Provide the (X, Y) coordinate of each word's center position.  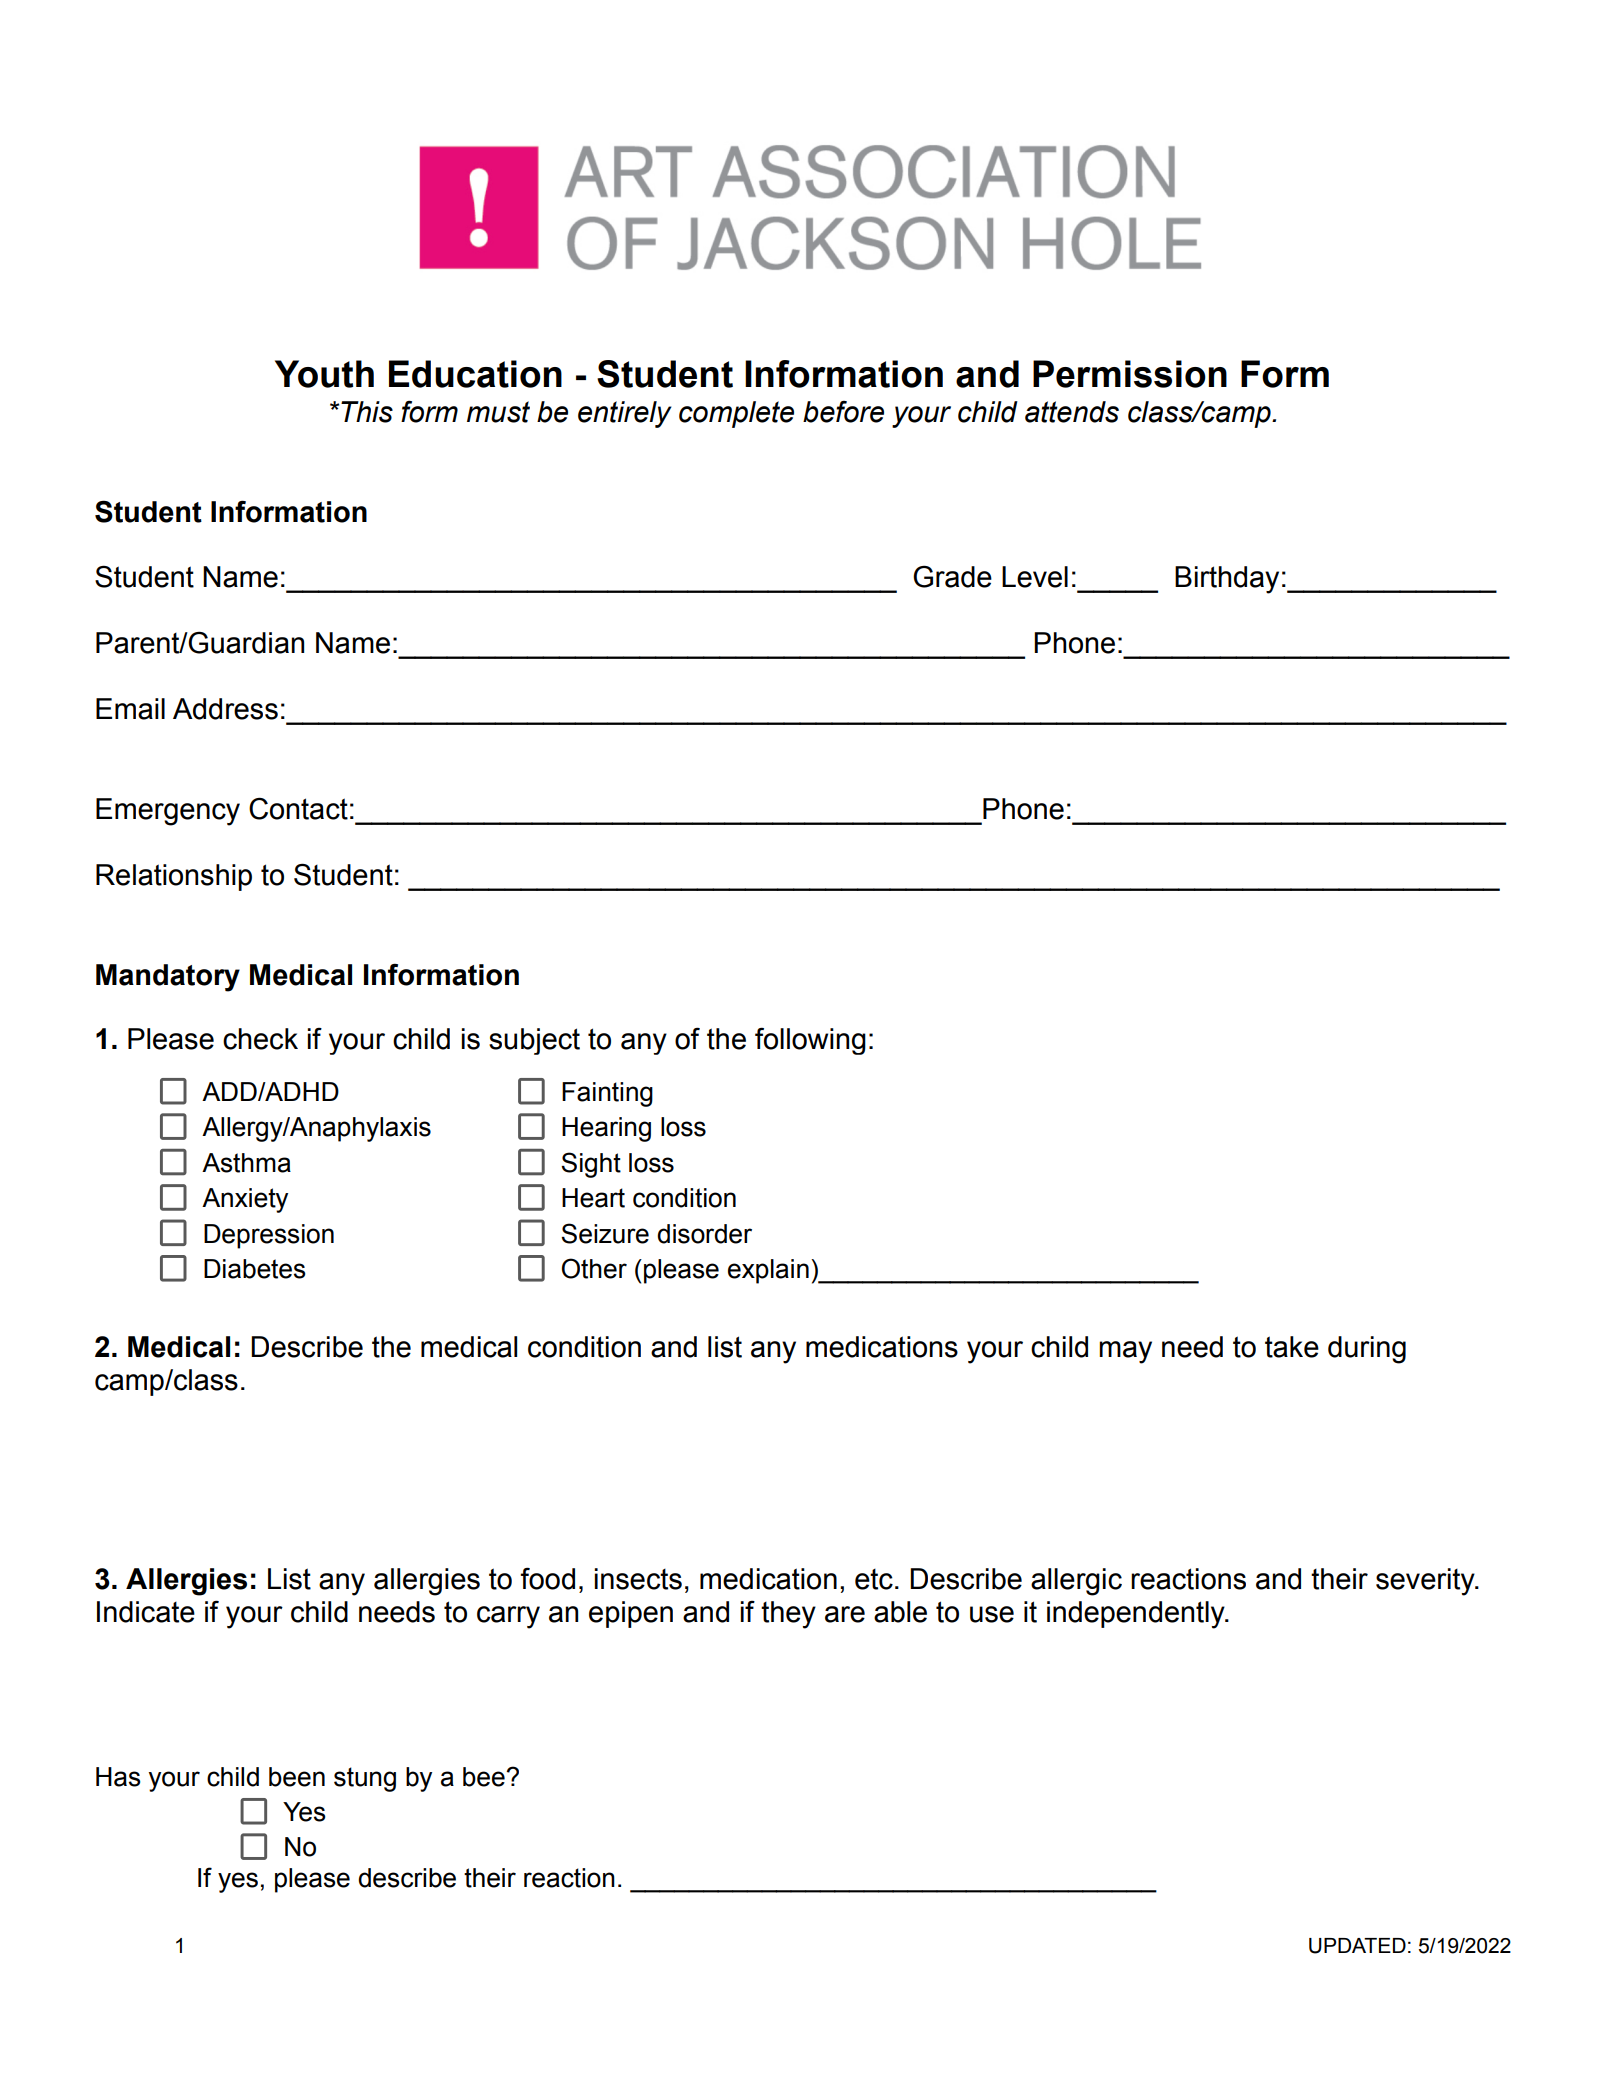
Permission (1130, 374)
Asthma (246, 1163)
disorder (704, 1234)
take (1292, 1347)
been (297, 1777)
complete (736, 414)
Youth (324, 374)
